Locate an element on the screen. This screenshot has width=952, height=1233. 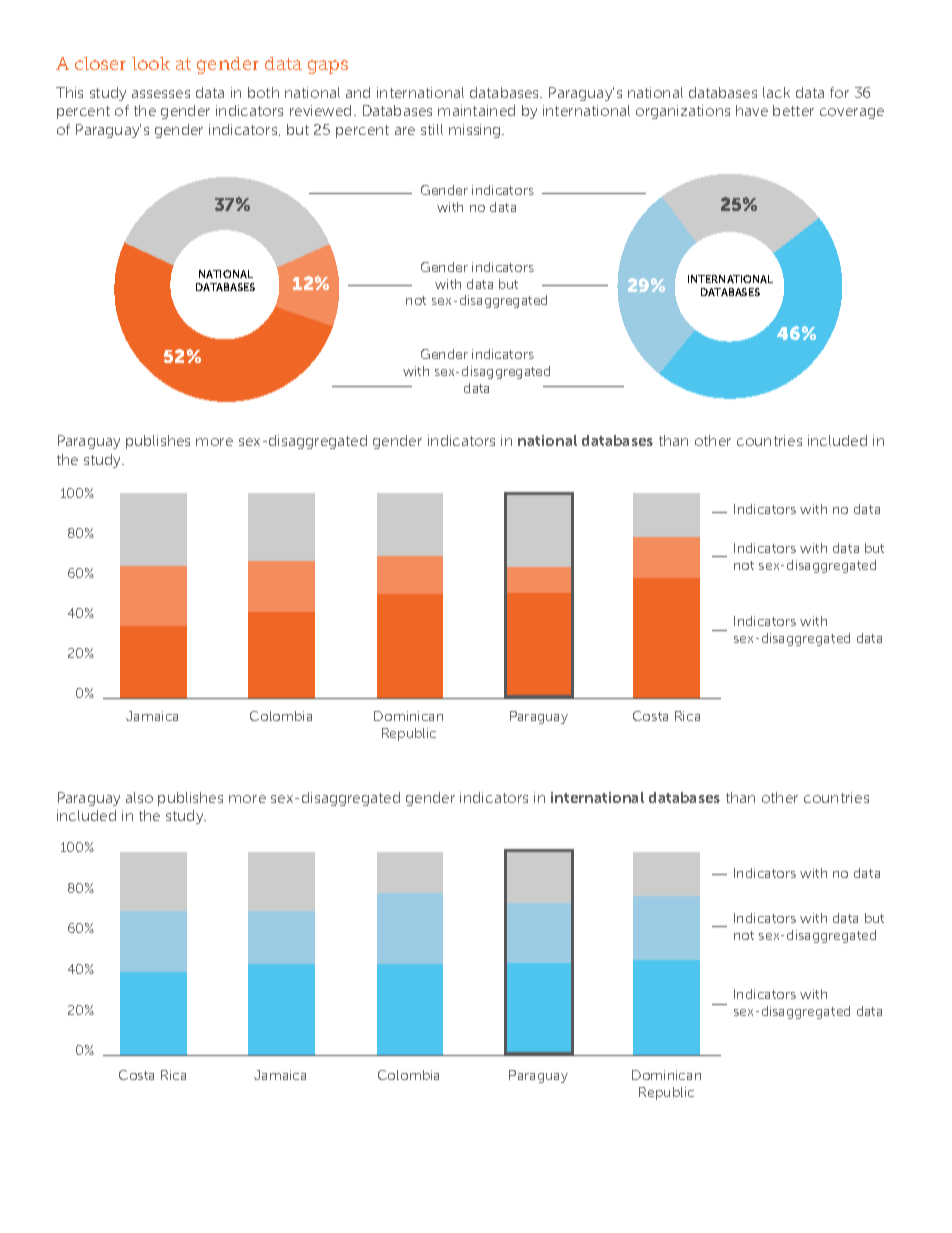
maintained is located at coordinates (476, 110).
